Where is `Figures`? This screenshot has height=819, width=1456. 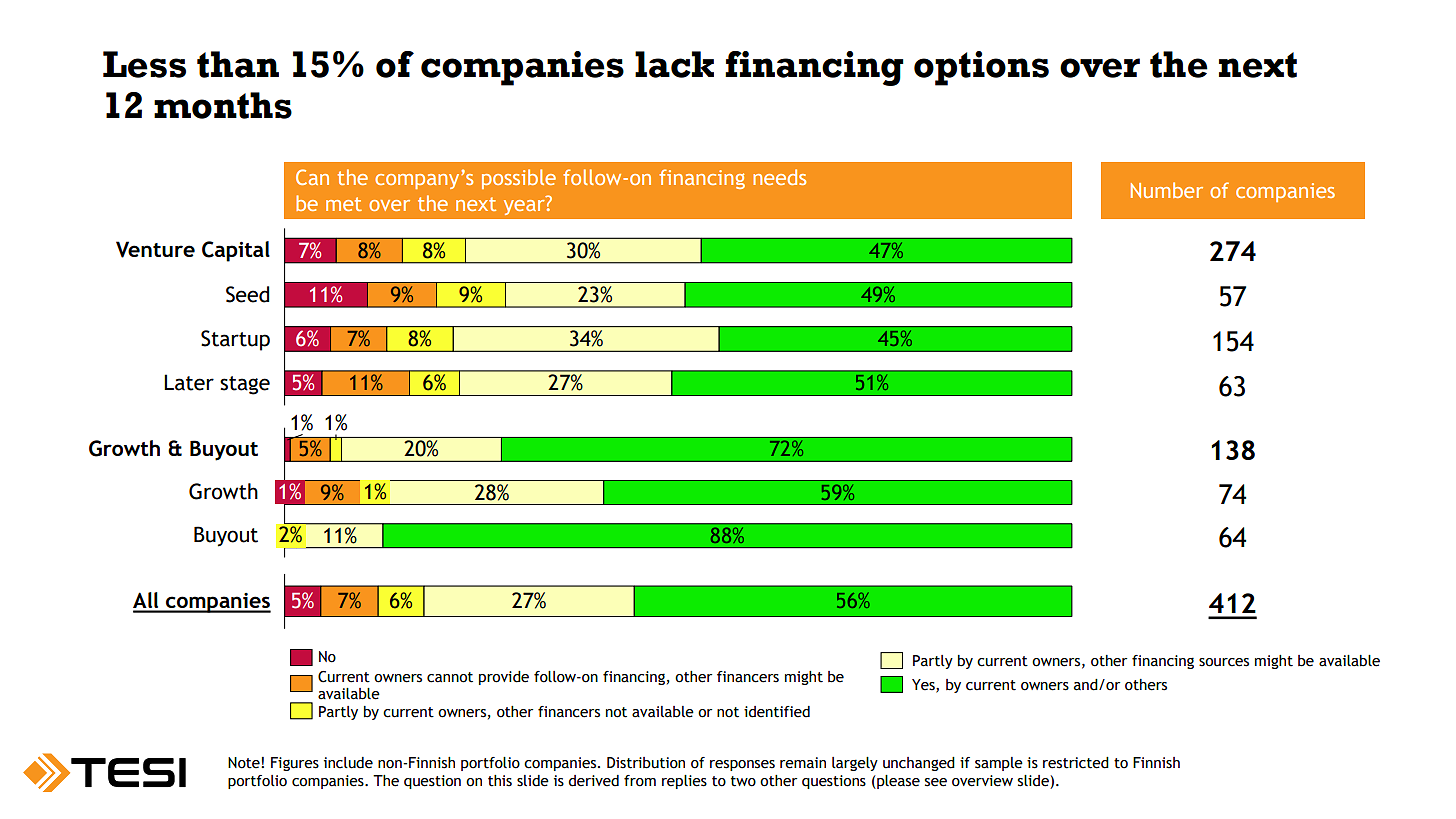
Figures is located at coordinates (295, 764).
